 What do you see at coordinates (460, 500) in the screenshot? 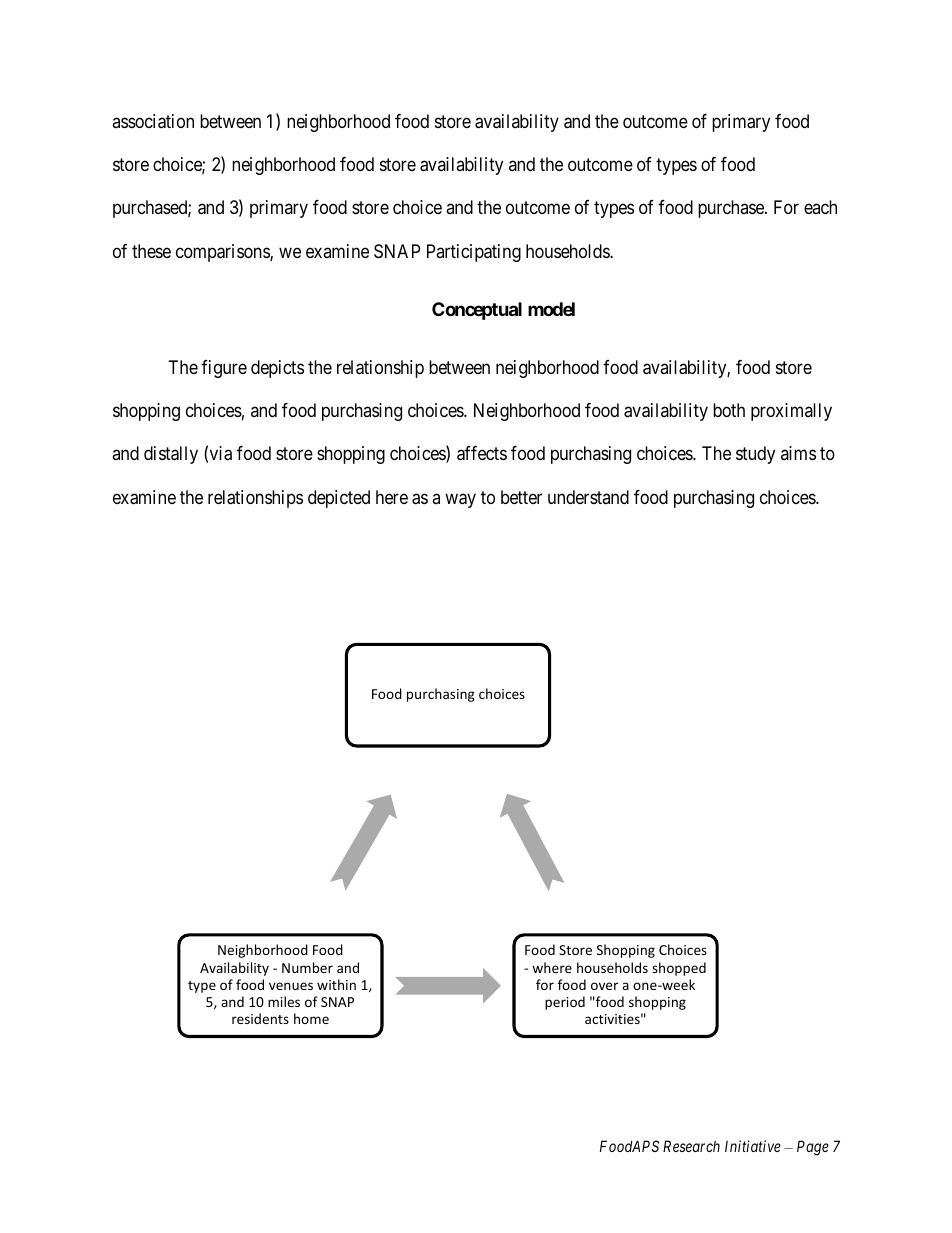
I see `way` at bounding box center [460, 500].
